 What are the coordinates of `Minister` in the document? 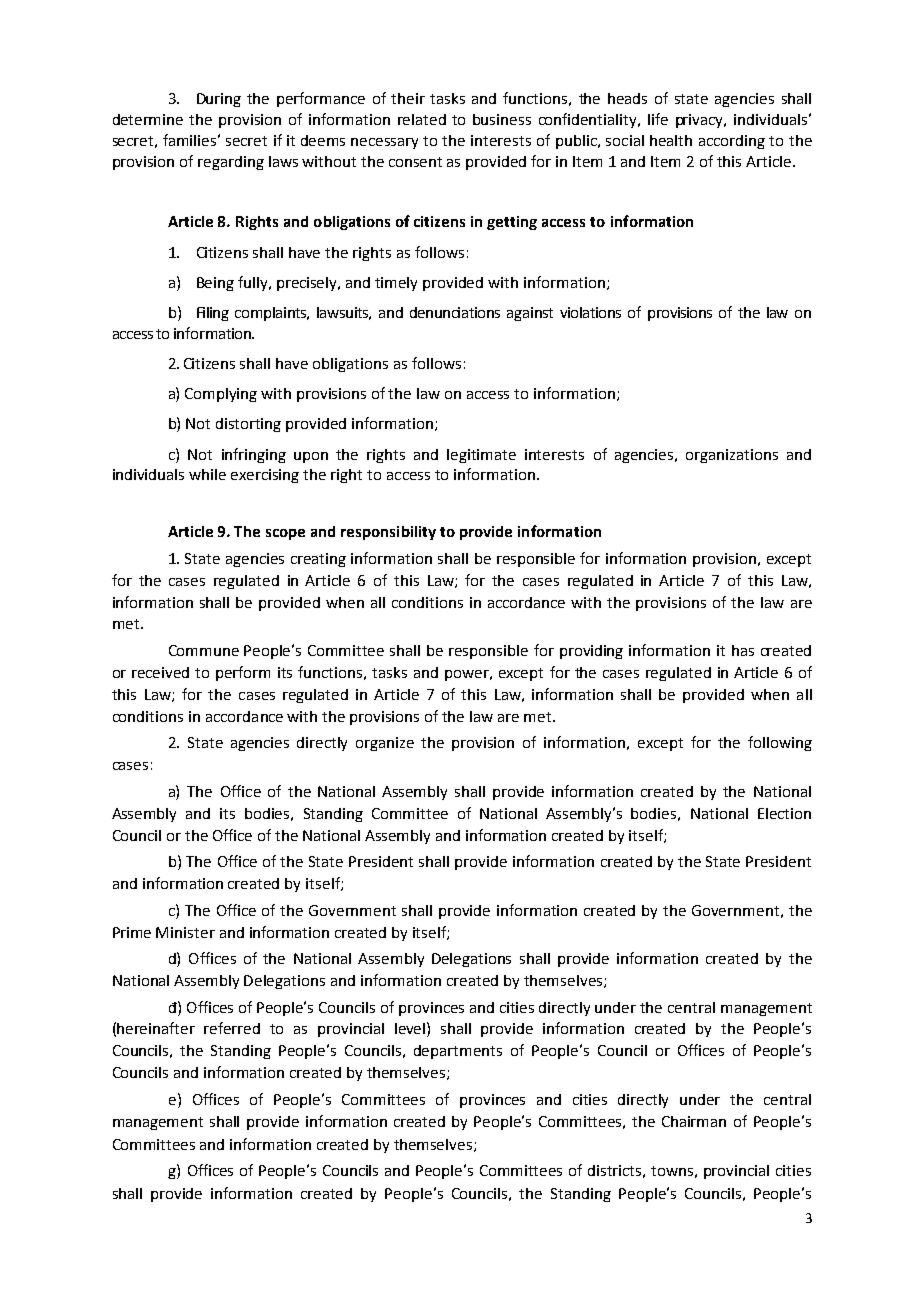 It's located at (185, 932).
